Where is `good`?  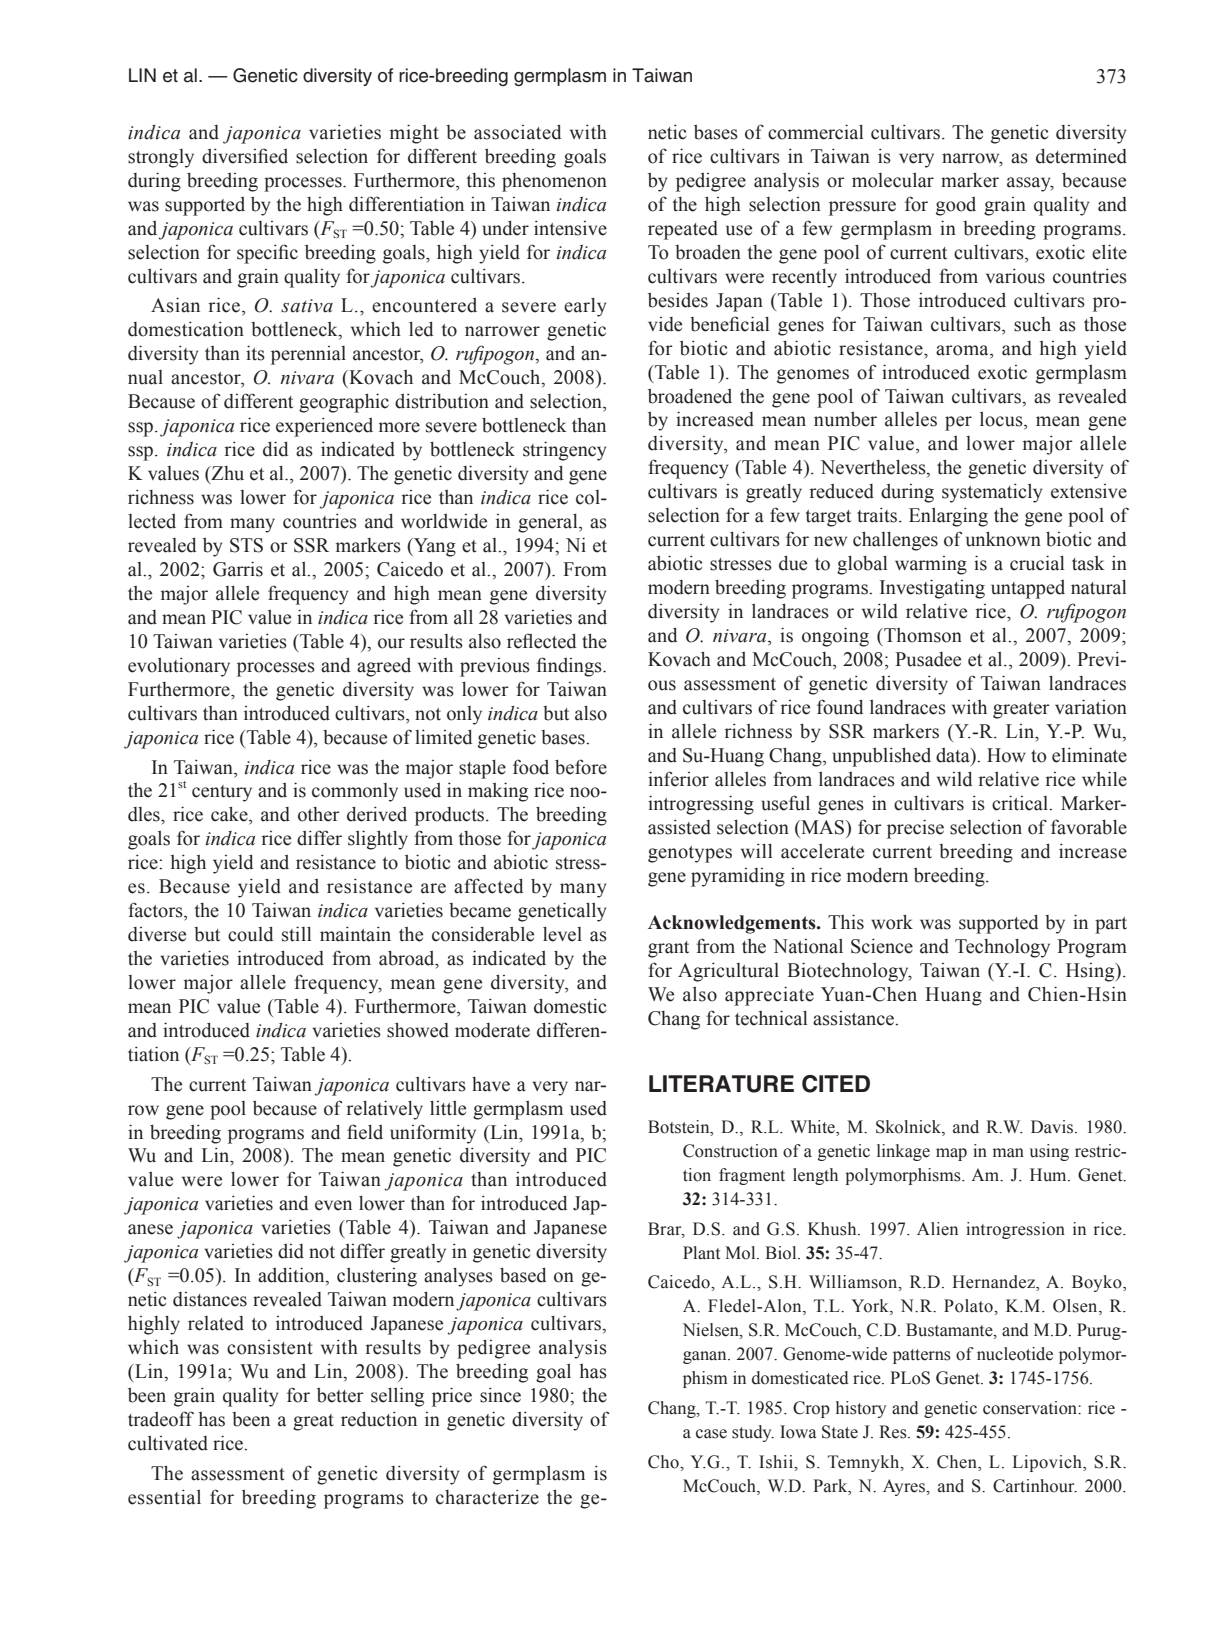 good is located at coordinates (956, 206).
